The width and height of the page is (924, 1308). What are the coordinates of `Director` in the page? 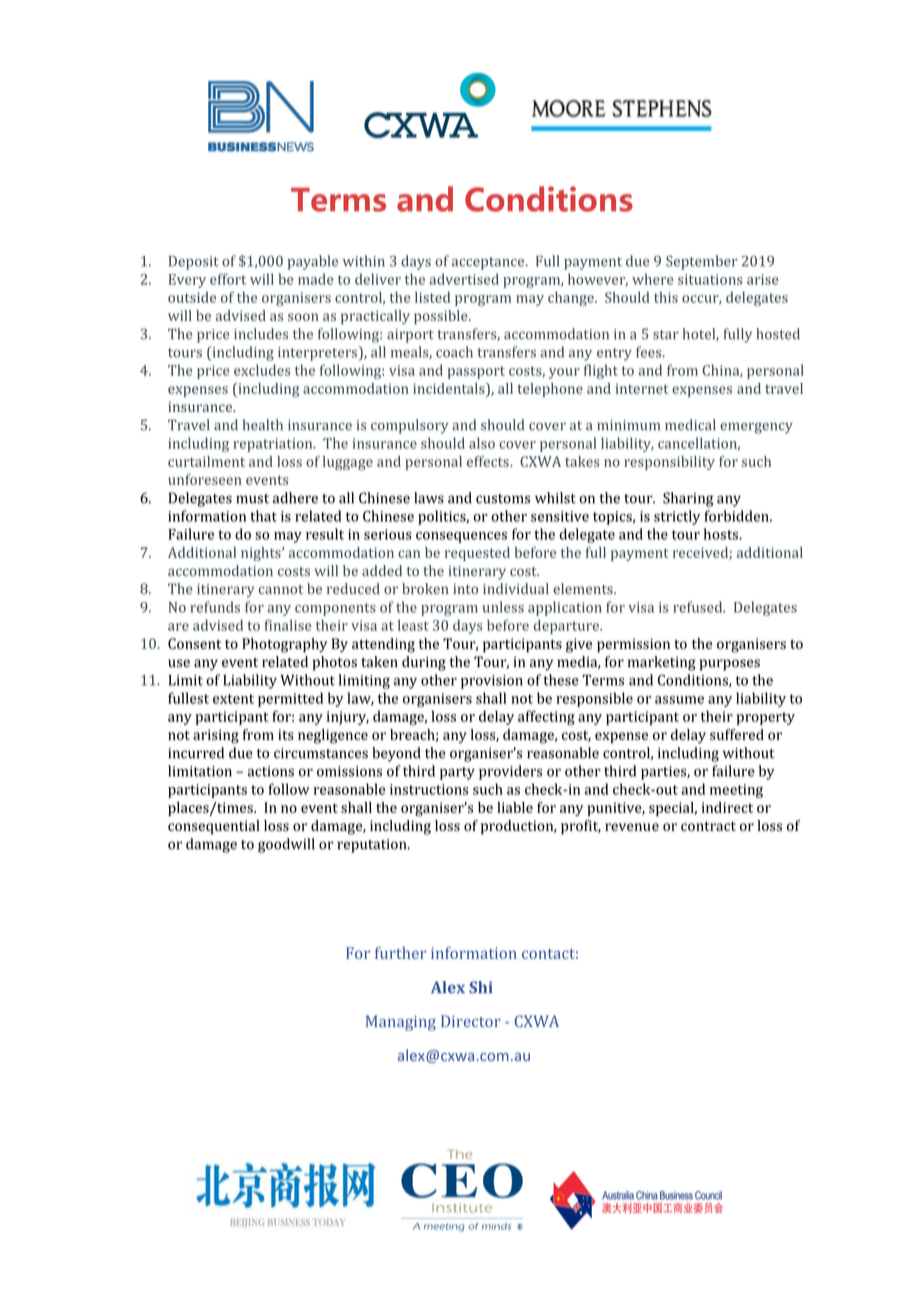 It's located at (471, 1021).
